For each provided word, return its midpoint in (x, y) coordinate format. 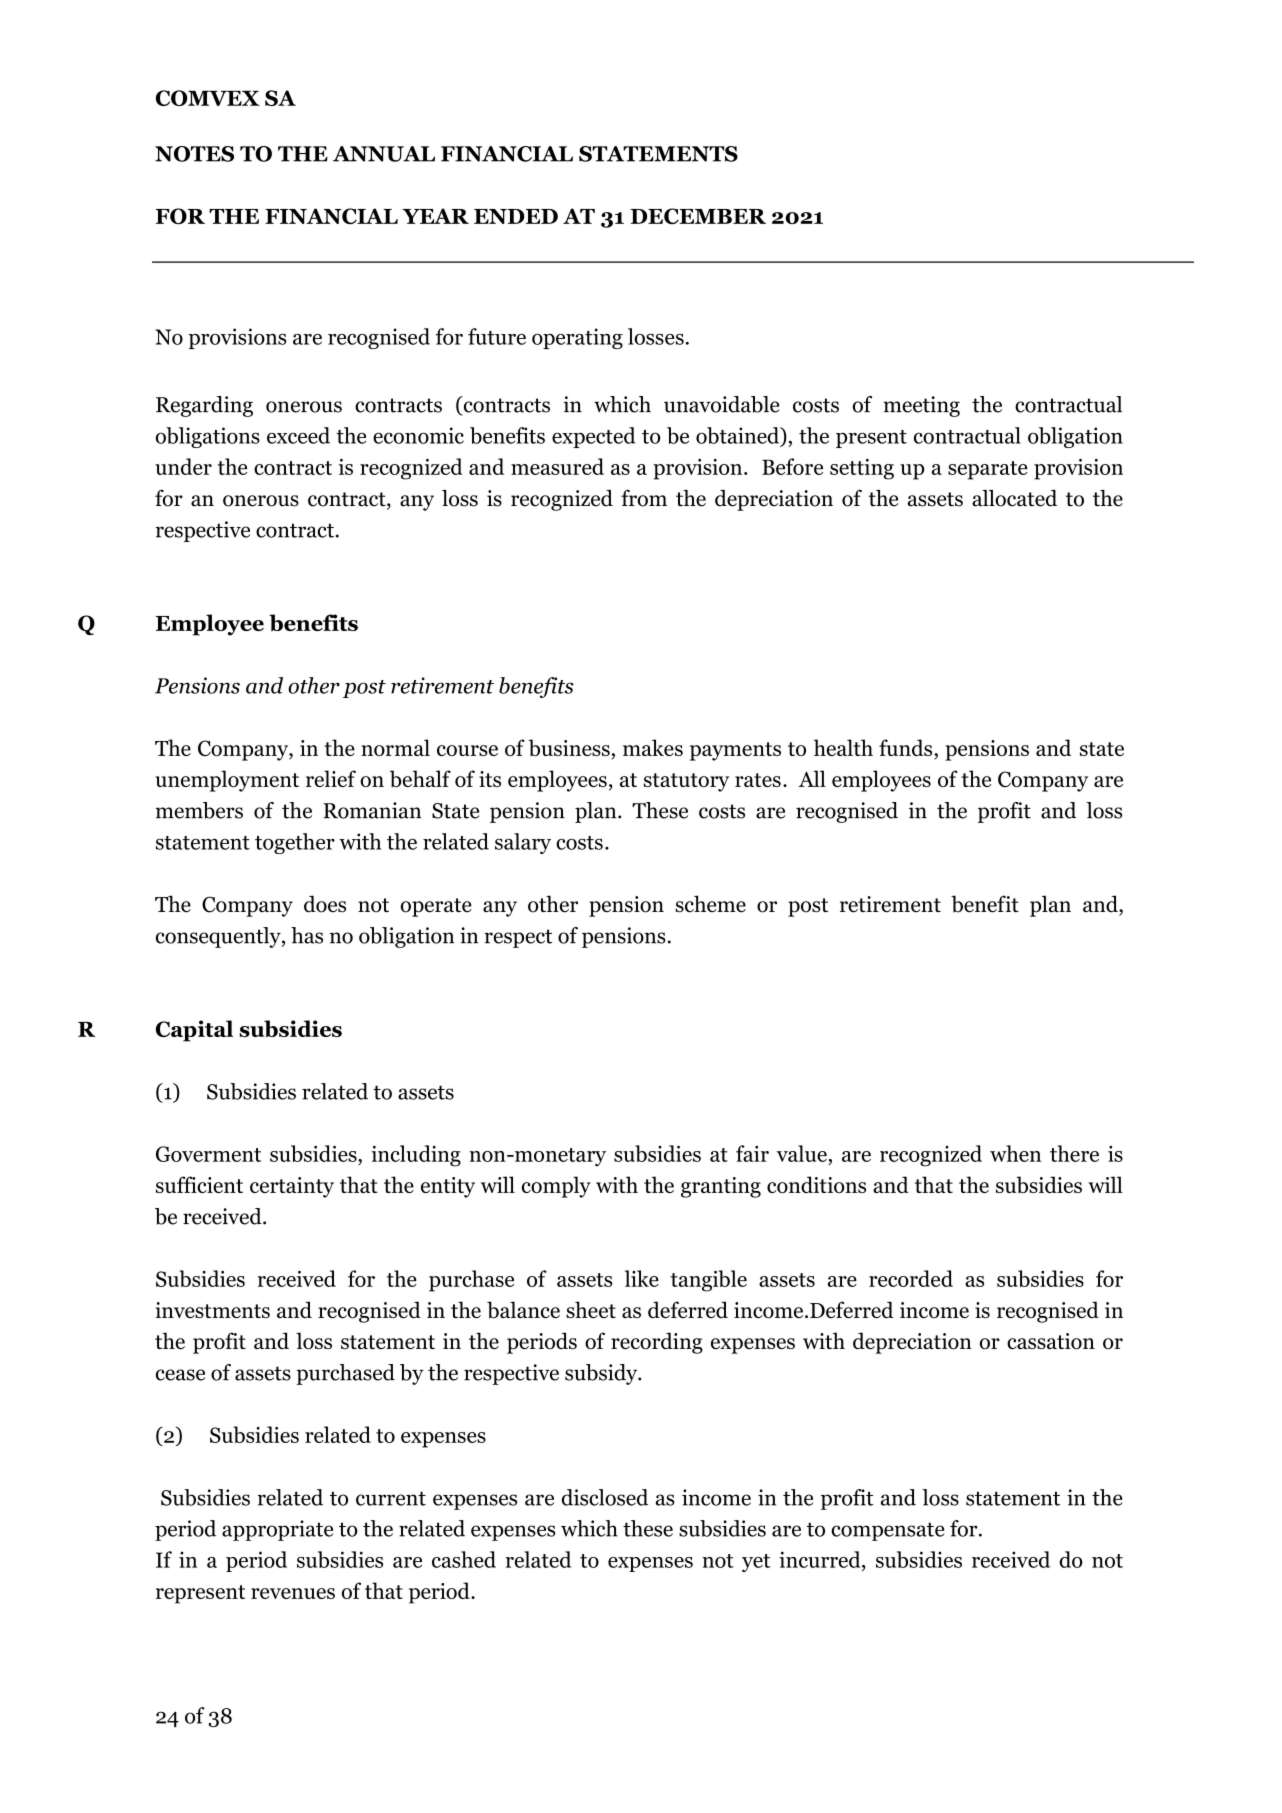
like (642, 1278)
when (1015, 1153)
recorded (911, 1278)
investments (213, 1310)
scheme (710, 904)
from (644, 498)
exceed (298, 435)
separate (988, 470)
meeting (921, 406)
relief (331, 778)
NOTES (194, 154)
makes (653, 747)
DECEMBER (698, 216)
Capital (194, 1031)
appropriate (277, 1530)
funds (907, 749)
